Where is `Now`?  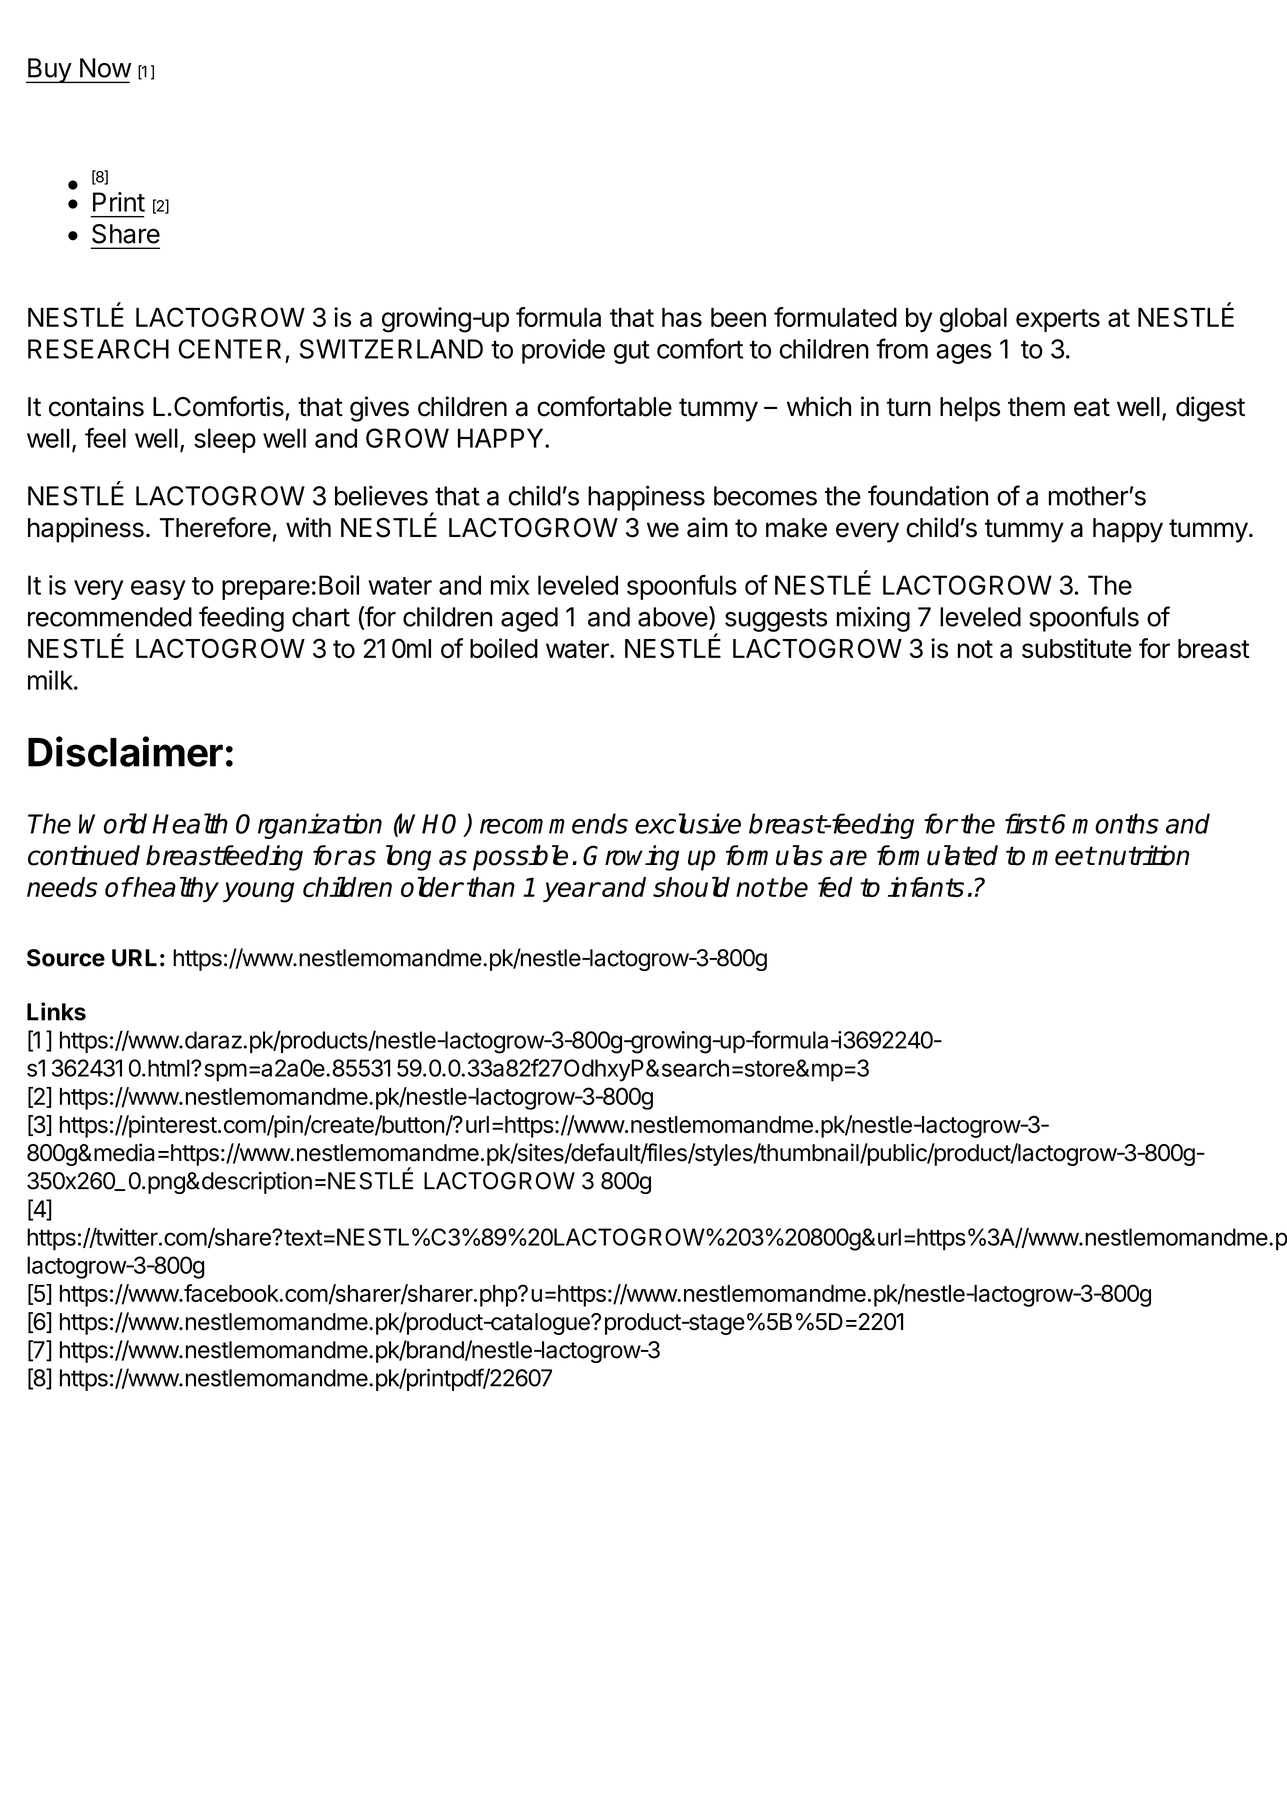 Now is located at coordinates (106, 68).
